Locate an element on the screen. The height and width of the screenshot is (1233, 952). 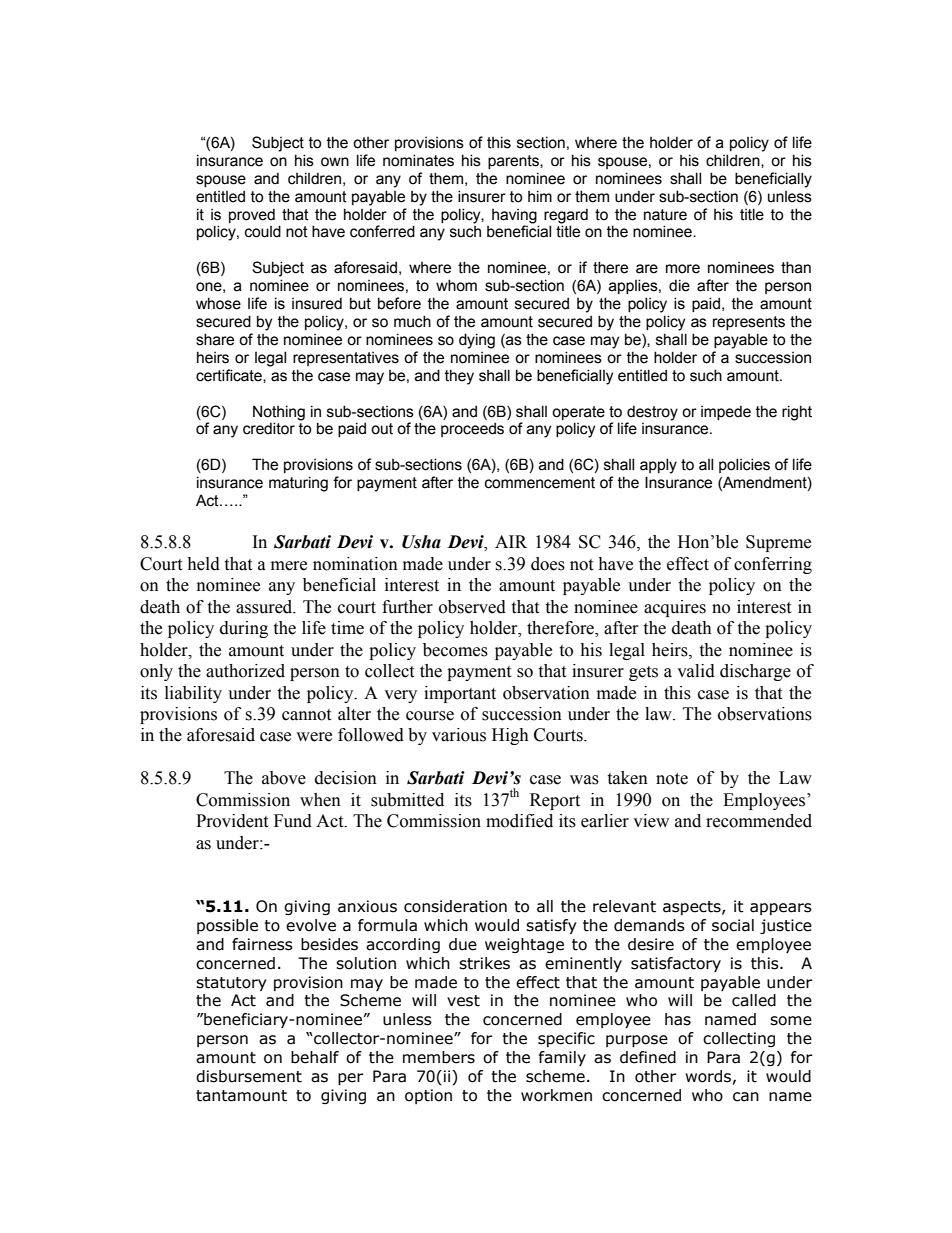
during is located at coordinates (244, 629).
